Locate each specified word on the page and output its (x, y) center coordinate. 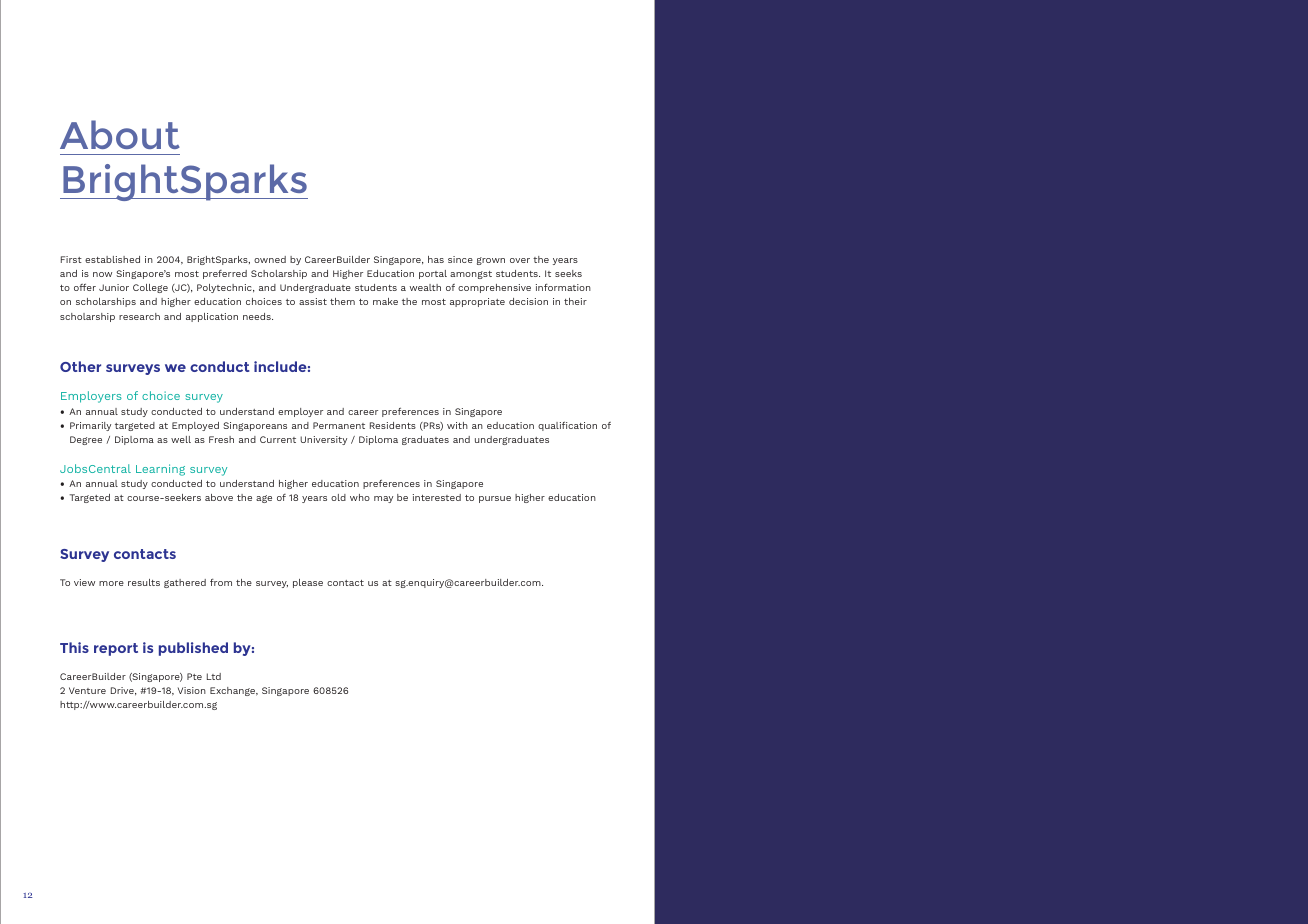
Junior (114, 287)
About (120, 134)
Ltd (214, 676)
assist (313, 301)
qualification (567, 426)
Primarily (90, 426)
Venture (87, 690)
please (308, 583)
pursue (495, 499)
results (144, 582)
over (520, 260)
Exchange (234, 691)
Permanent (339, 425)
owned (270, 259)
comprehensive (494, 288)
